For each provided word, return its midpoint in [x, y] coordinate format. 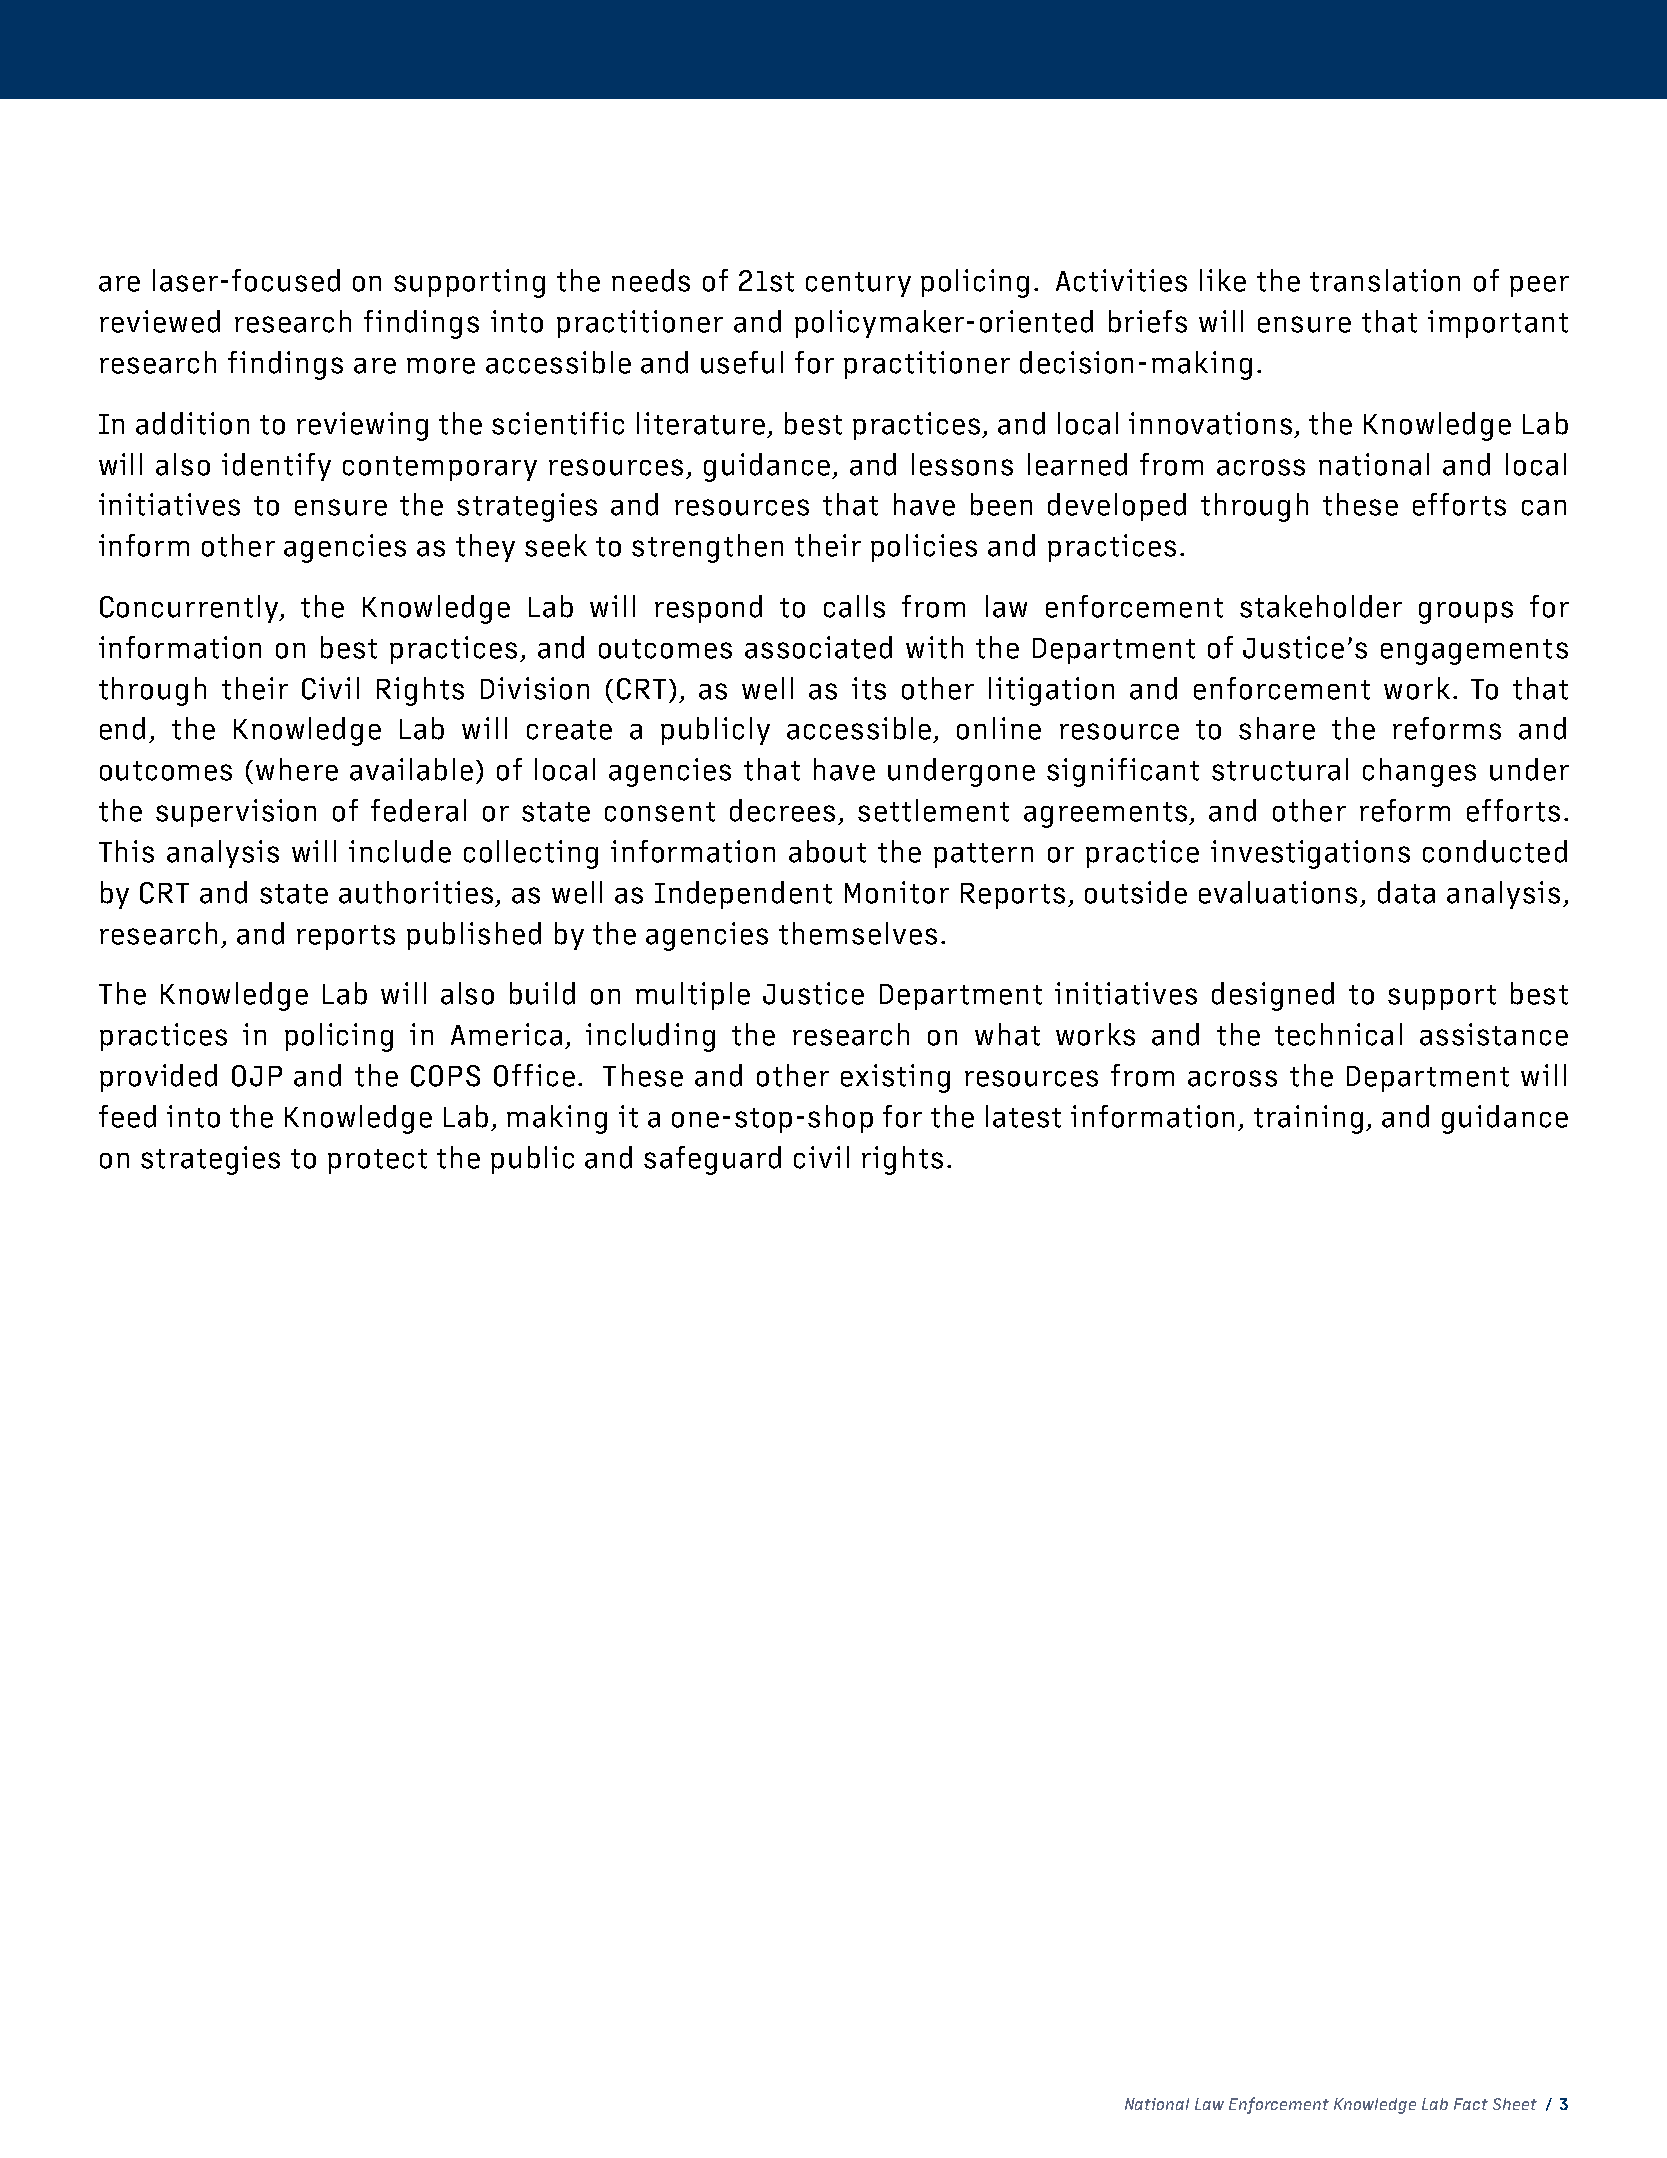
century [858, 284]
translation [1385, 280]
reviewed [160, 321]
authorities [416, 892]
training [1308, 1119]
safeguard [712, 1160]
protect [377, 1161]
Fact [1471, 2104]
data [1406, 892]
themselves [858, 933]
